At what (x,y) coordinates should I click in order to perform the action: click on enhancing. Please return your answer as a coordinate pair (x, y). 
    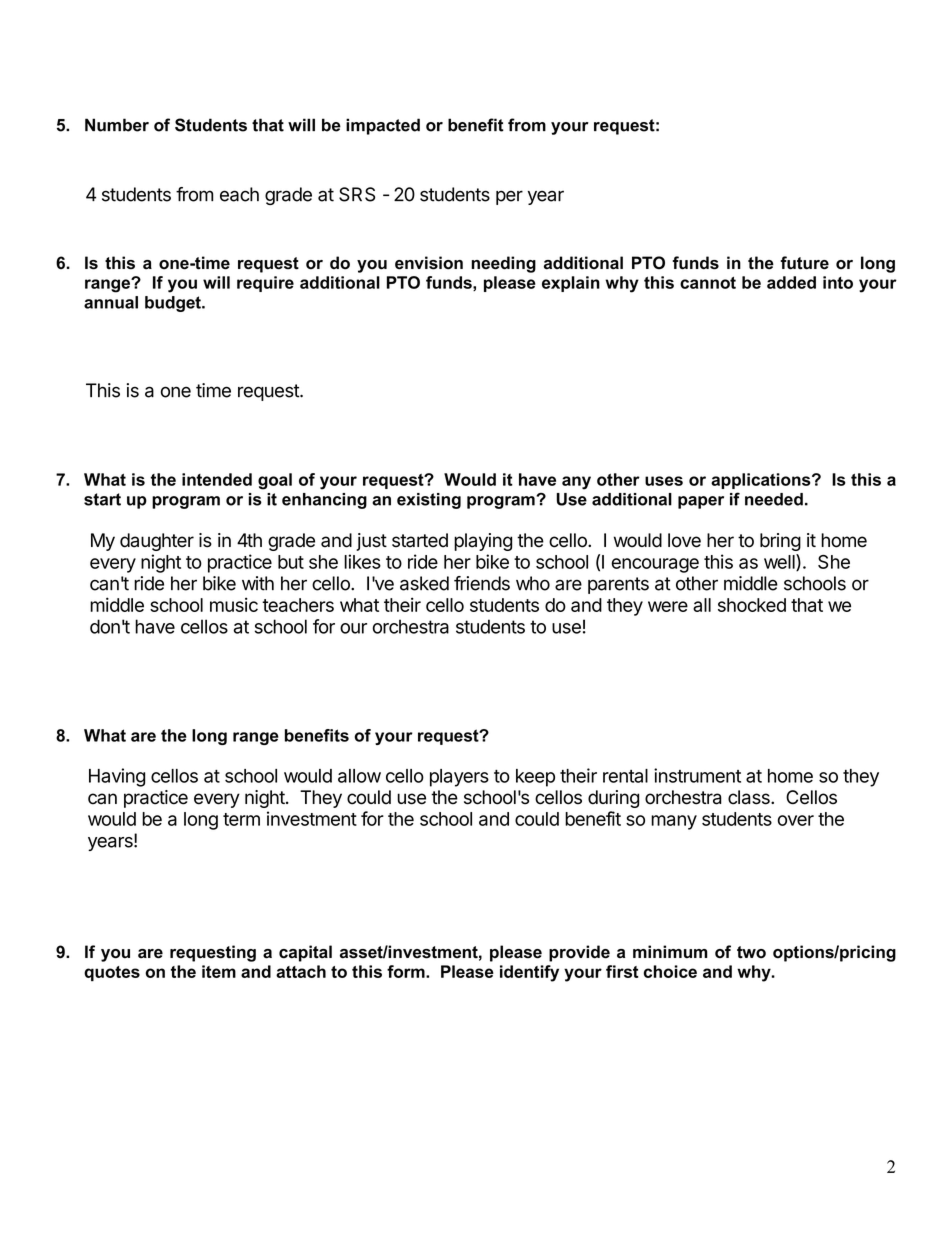
    Looking at the image, I should click on (324, 501).
